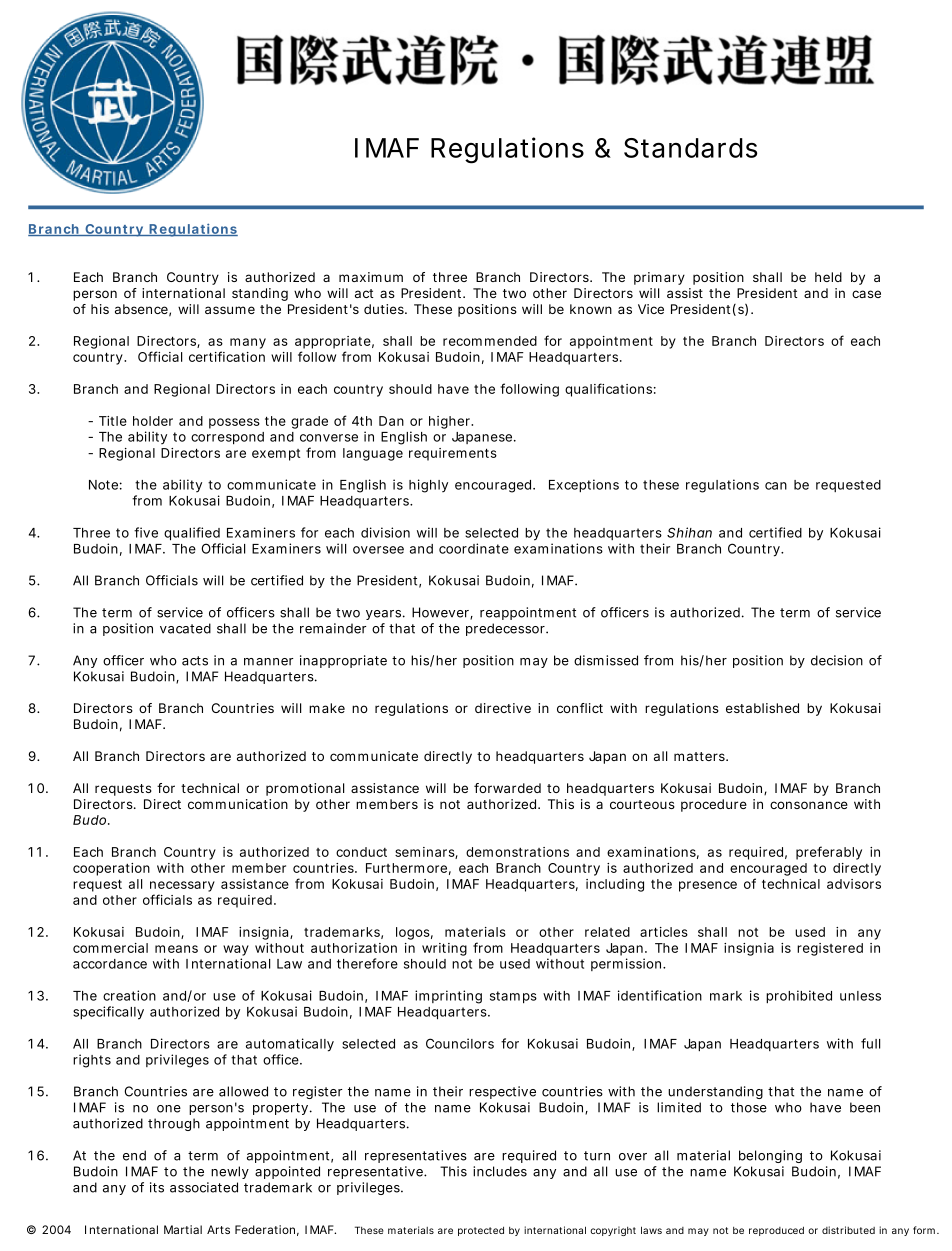 This screenshot has width=952, height=1251. I want to click on includes, so click(500, 1171).
